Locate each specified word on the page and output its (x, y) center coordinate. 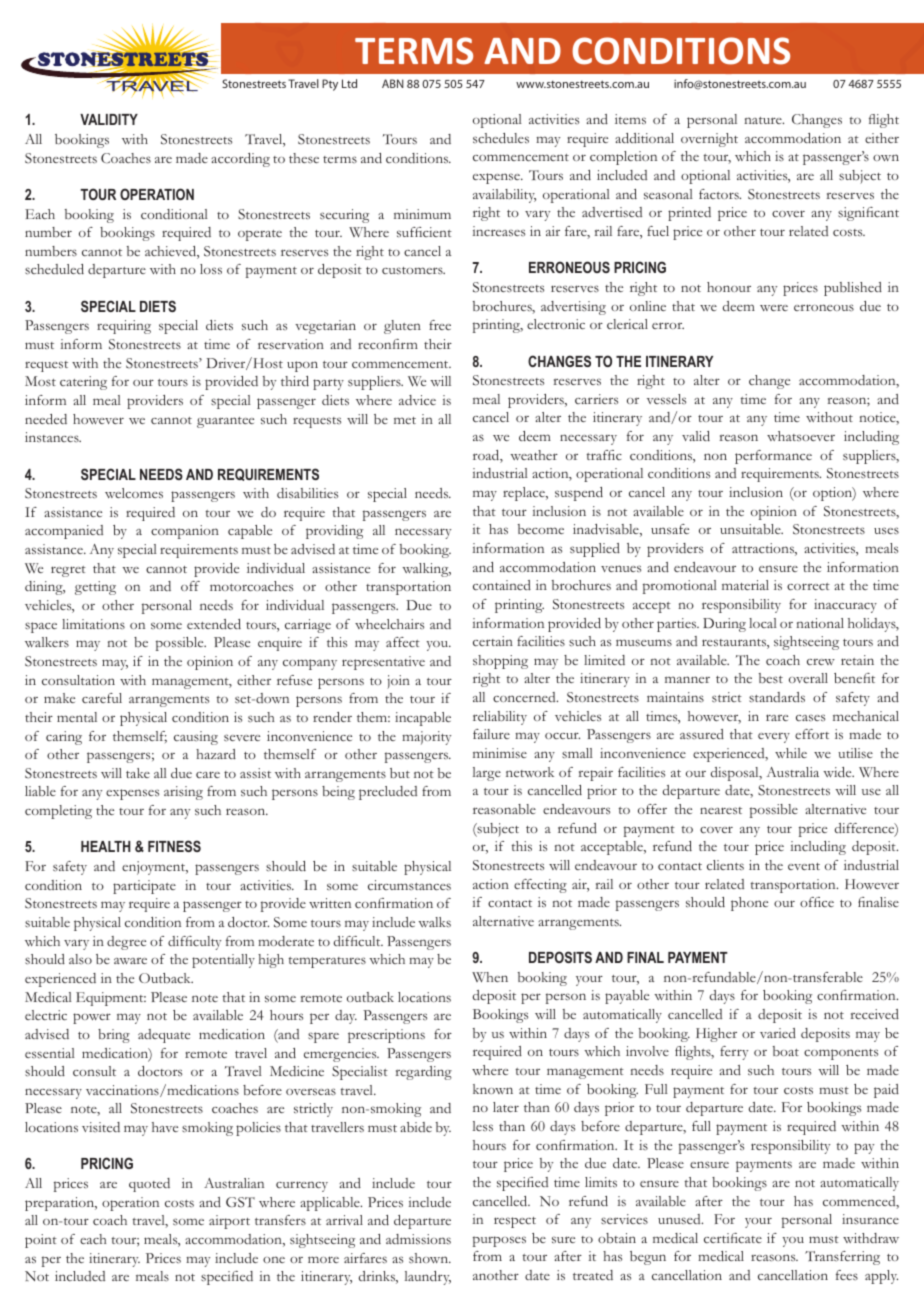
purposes (499, 1241)
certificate (733, 1238)
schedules (501, 138)
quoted (149, 1185)
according (240, 160)
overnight (709, 140)
